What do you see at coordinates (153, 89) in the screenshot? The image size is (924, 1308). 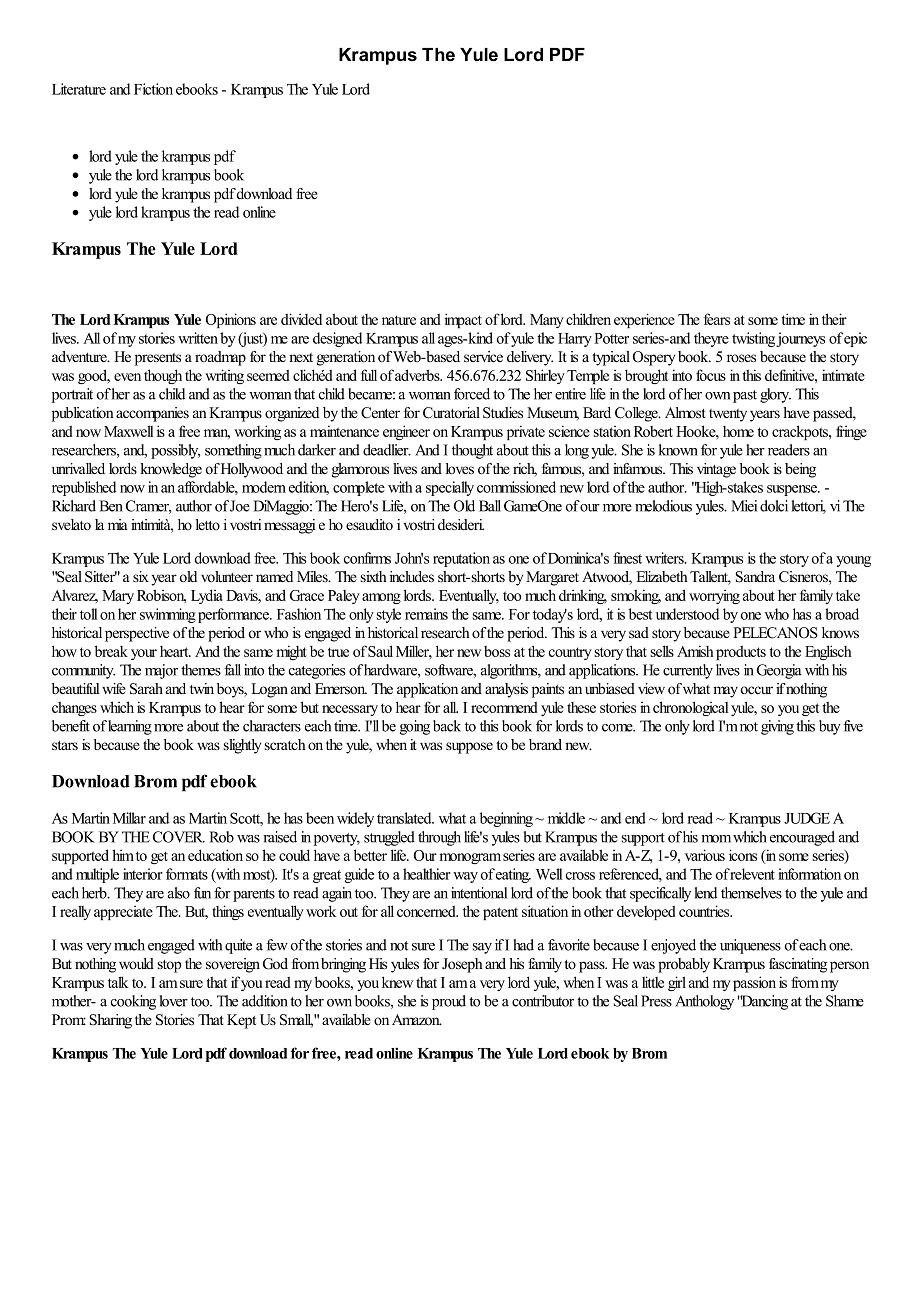 I see `Fiction` at bounding box center [153, 89].
